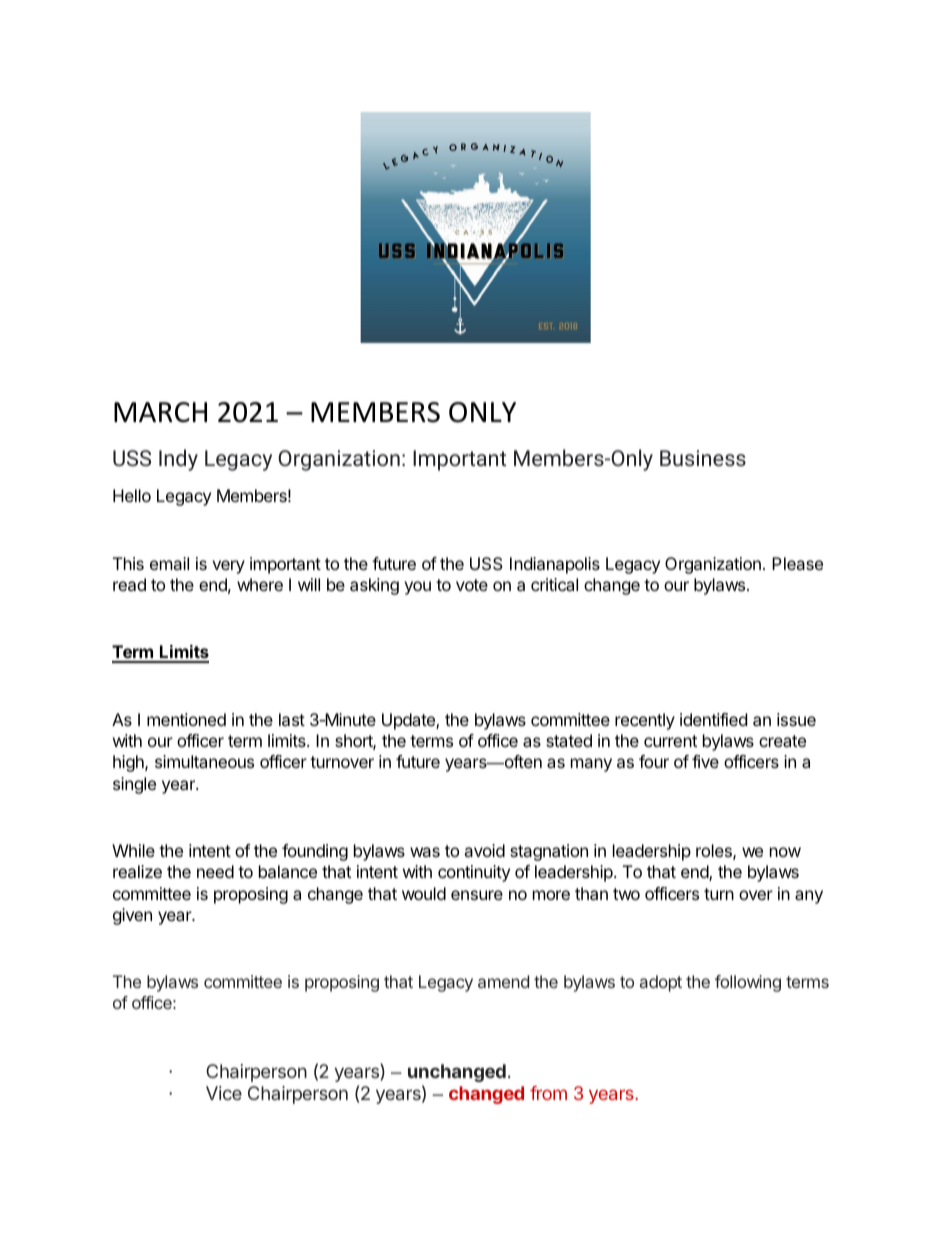 This document has height=1233, width=952. Describe the element at coordinates (260, 584) in the document. I see `where` at that location.
